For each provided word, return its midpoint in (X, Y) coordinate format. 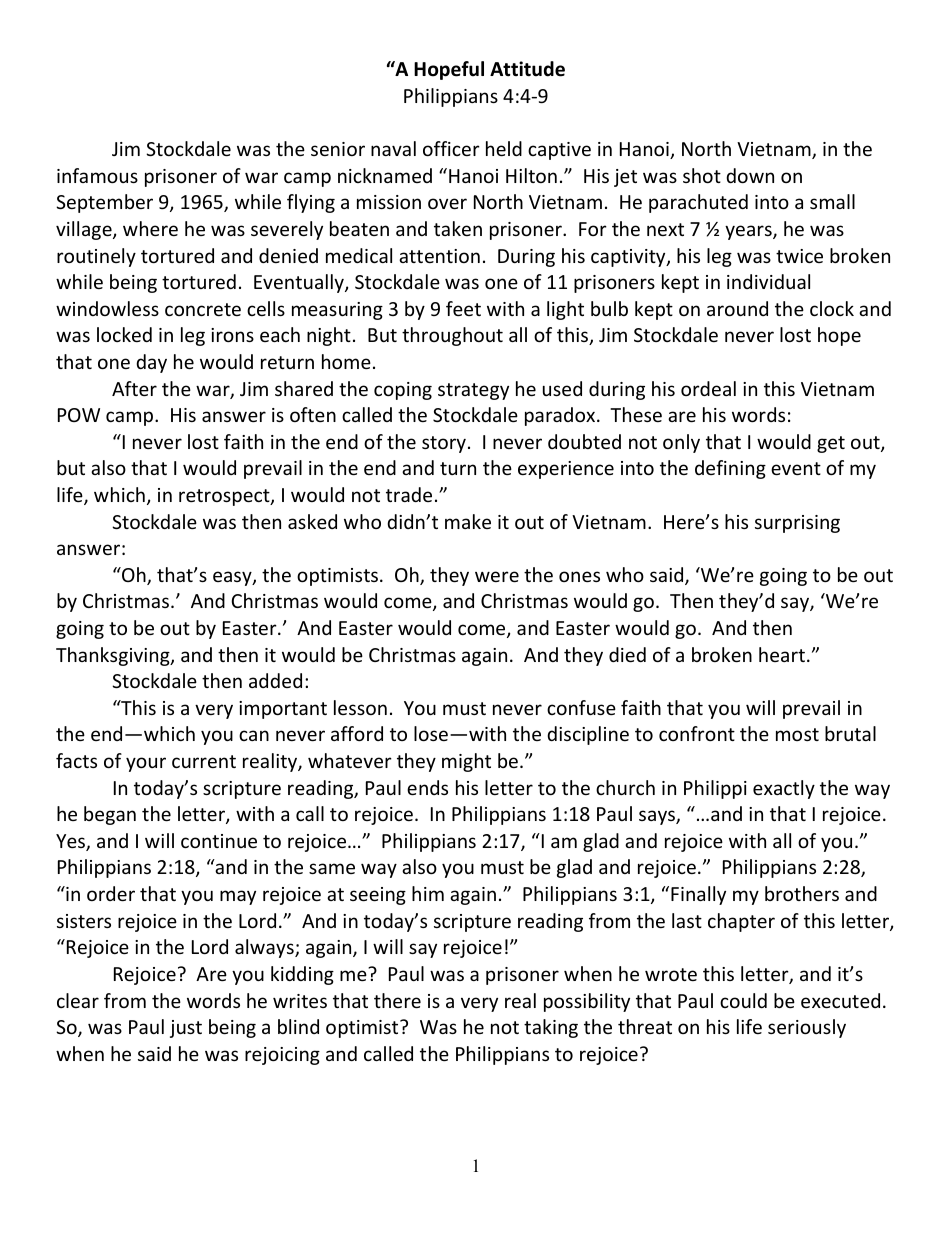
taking (551, 1028)
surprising (797, 524)
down (750, 175)
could (743, 1000)
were (497, 576)
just (186, 1029)
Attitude (527, 69)
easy (233, 578)
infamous (97, 175)
